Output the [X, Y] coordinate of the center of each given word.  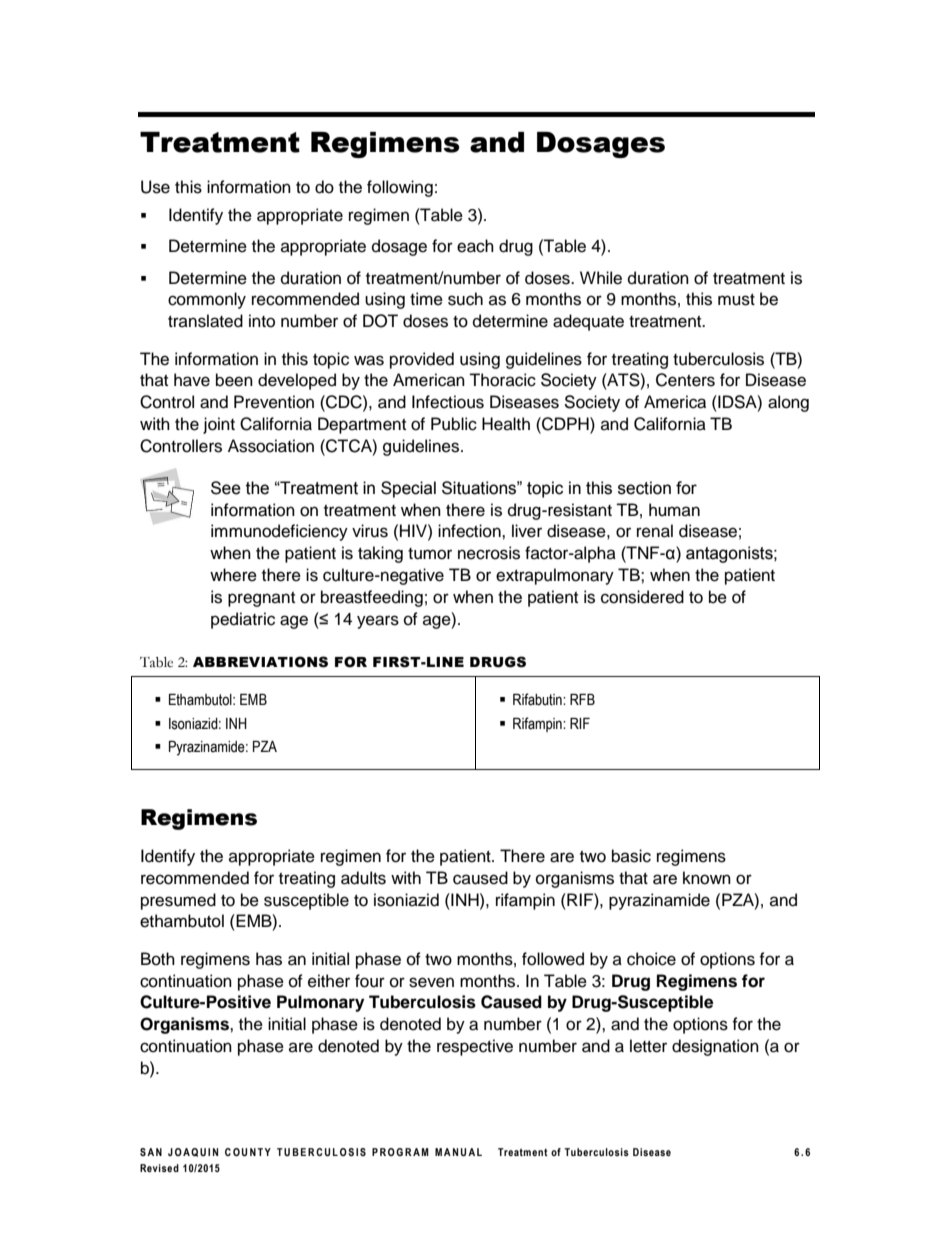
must [736, 300]
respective [475, 1047]
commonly [207, 300]
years [378, 622]
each [475, 246]
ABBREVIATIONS [260, 662]
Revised [159, 1168]
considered [642, 597]
